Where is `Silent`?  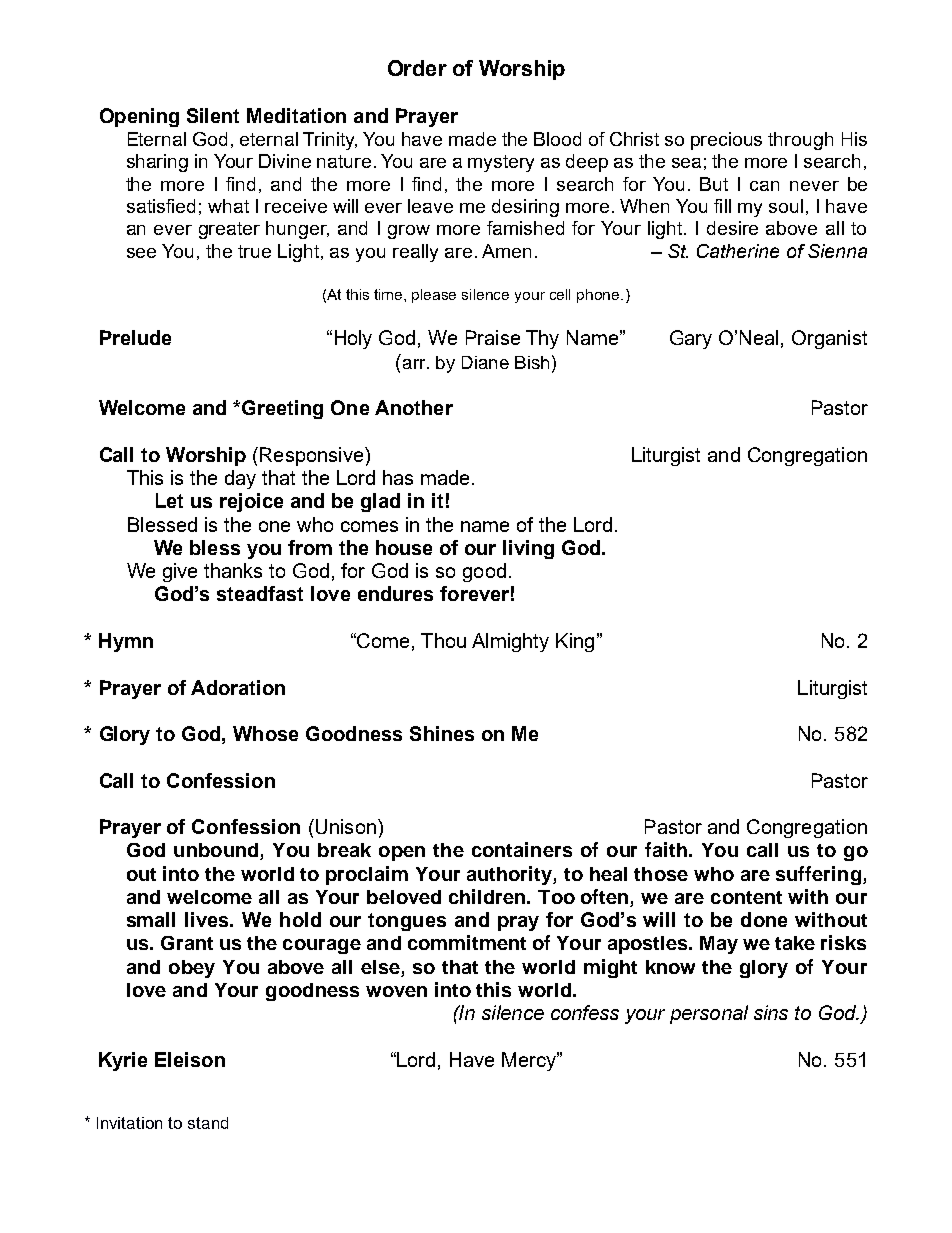 Silent is located at coordinates (213, 115).
